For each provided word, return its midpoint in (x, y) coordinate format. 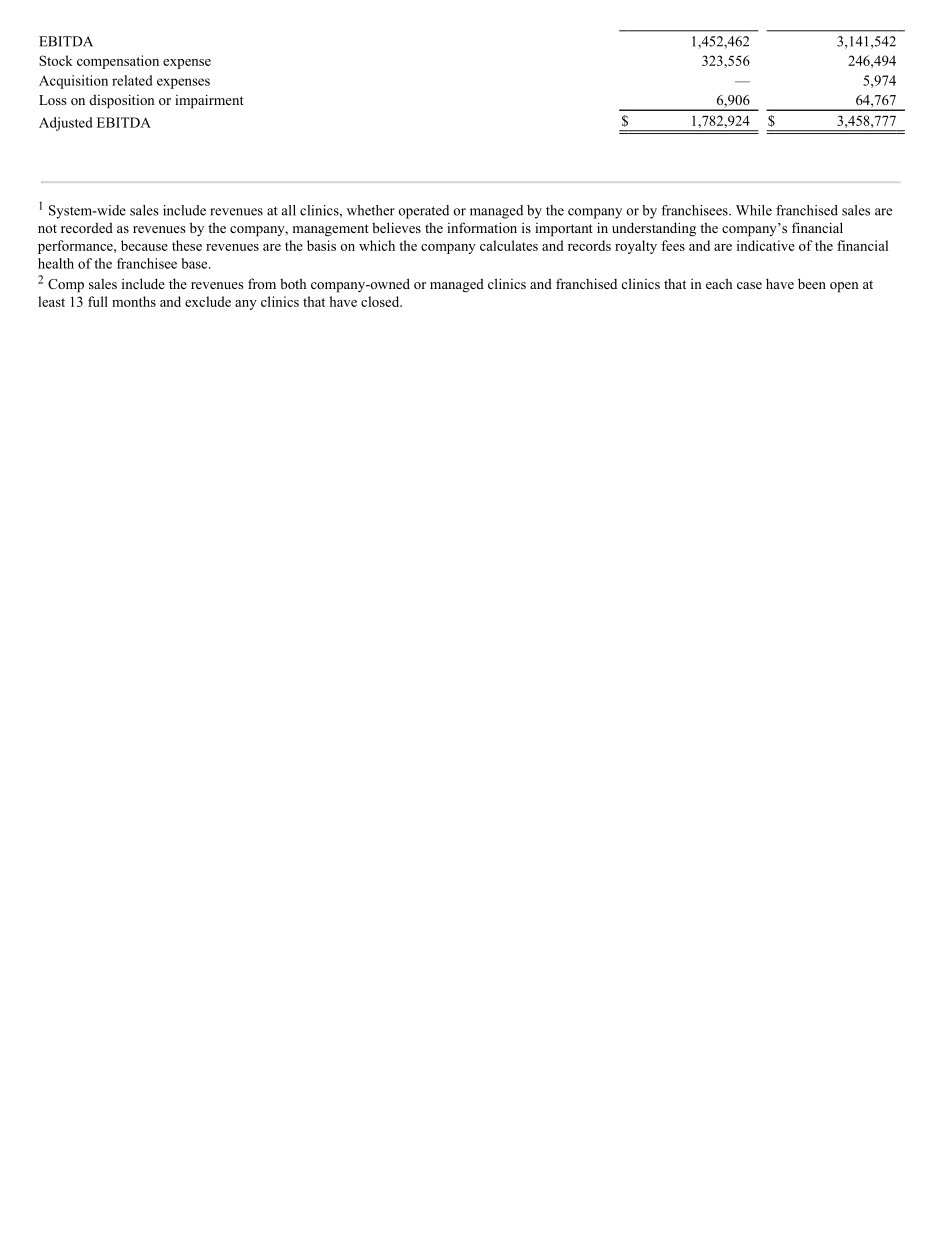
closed (381, 301)
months (134, 301)
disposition (122, 101)
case (749, 285)
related (132, 80)
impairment (209, 101)
